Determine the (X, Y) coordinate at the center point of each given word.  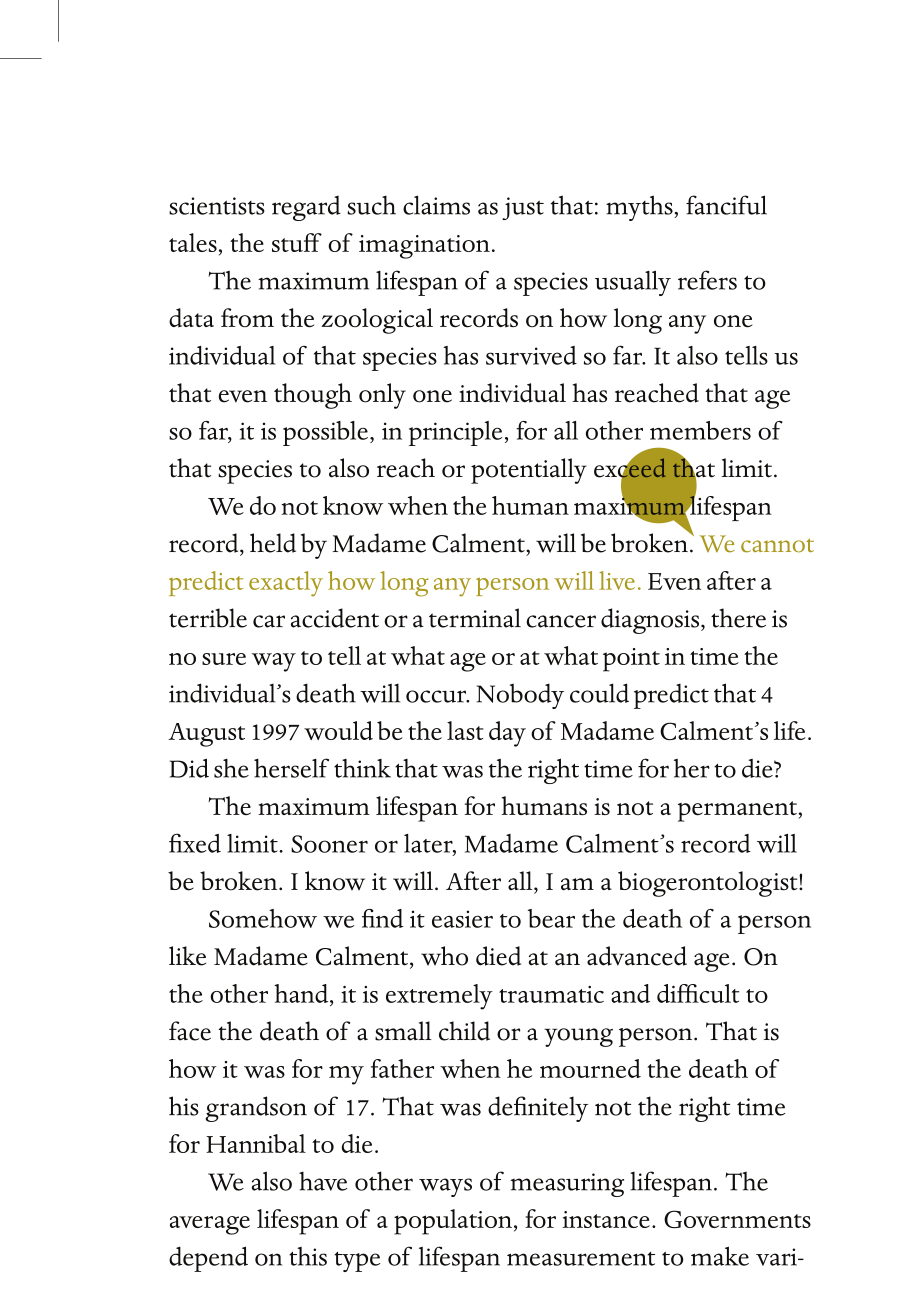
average (210, 1225)
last (465, 730)
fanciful (726, 205)
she (231, 768)
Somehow (263, 918)
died (498, 956)
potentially (529, 471)
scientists (217, 206)
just (523, 208)
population (453, 1222)
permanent (738, 811)
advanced (637, 956)
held (273, 543)
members (700, 430)
